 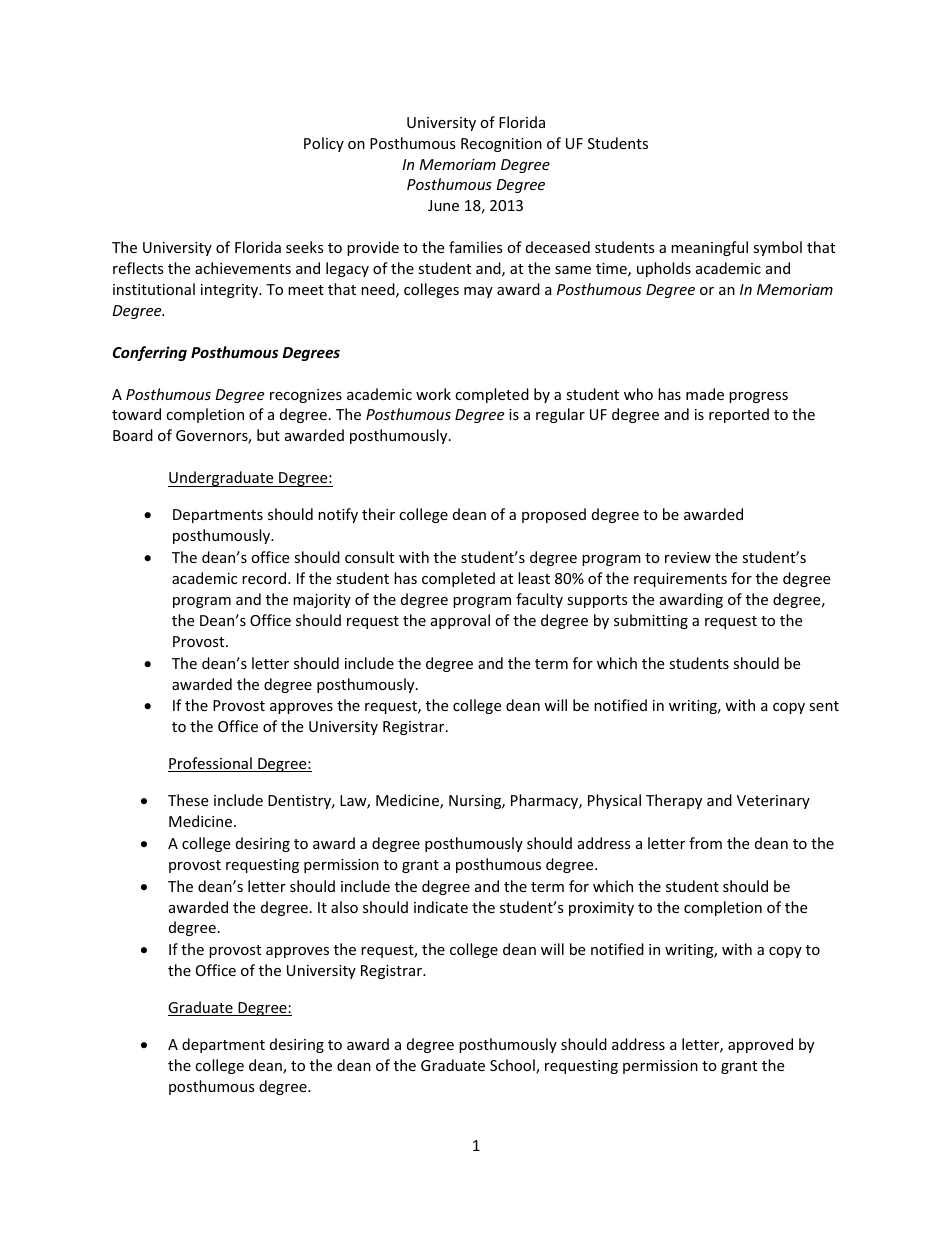 I want to click on approved, so click(x=760, y=1045).
